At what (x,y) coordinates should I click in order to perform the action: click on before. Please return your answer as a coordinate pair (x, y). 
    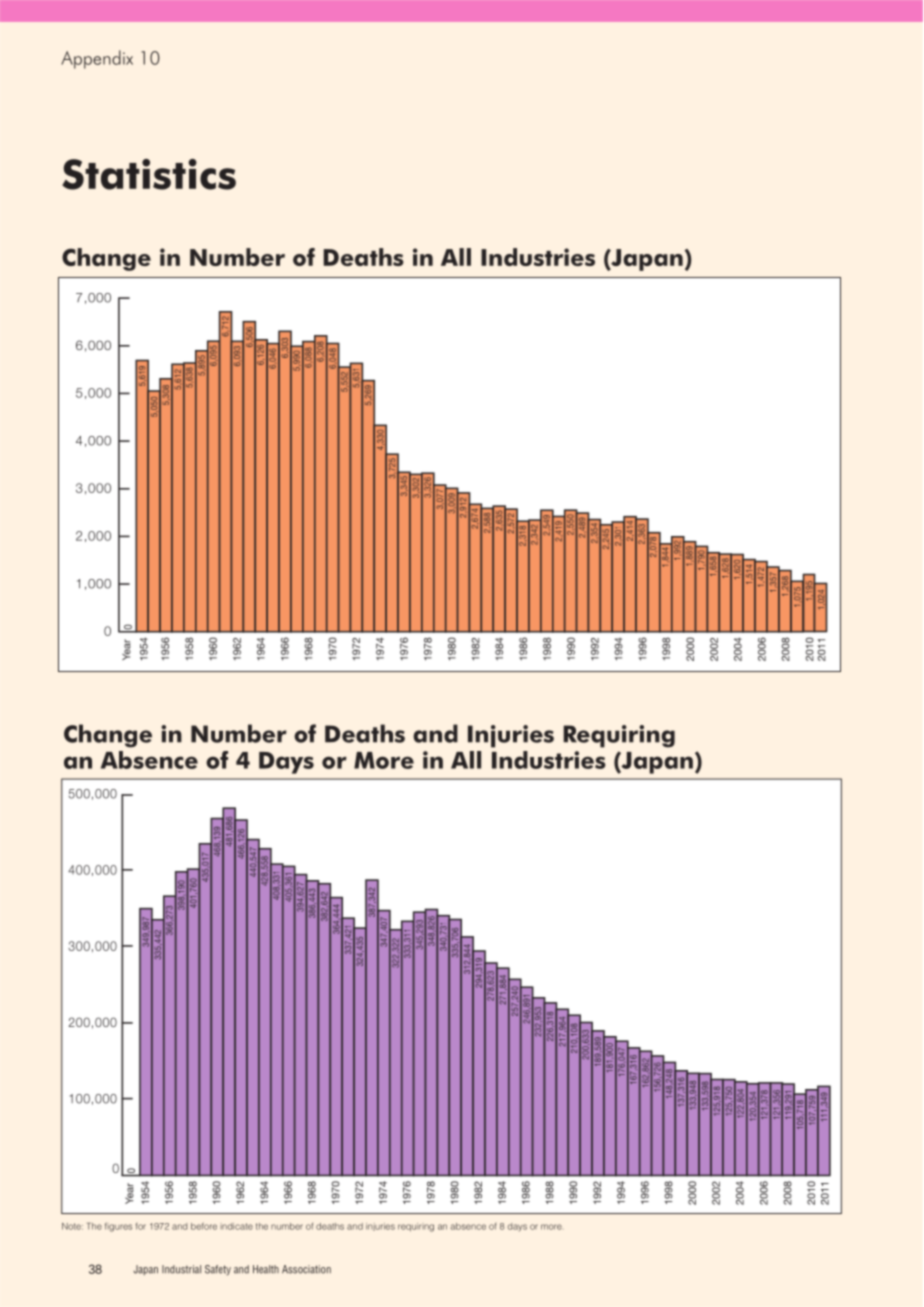
    Looking at the image, I should click on (204, 1226).
